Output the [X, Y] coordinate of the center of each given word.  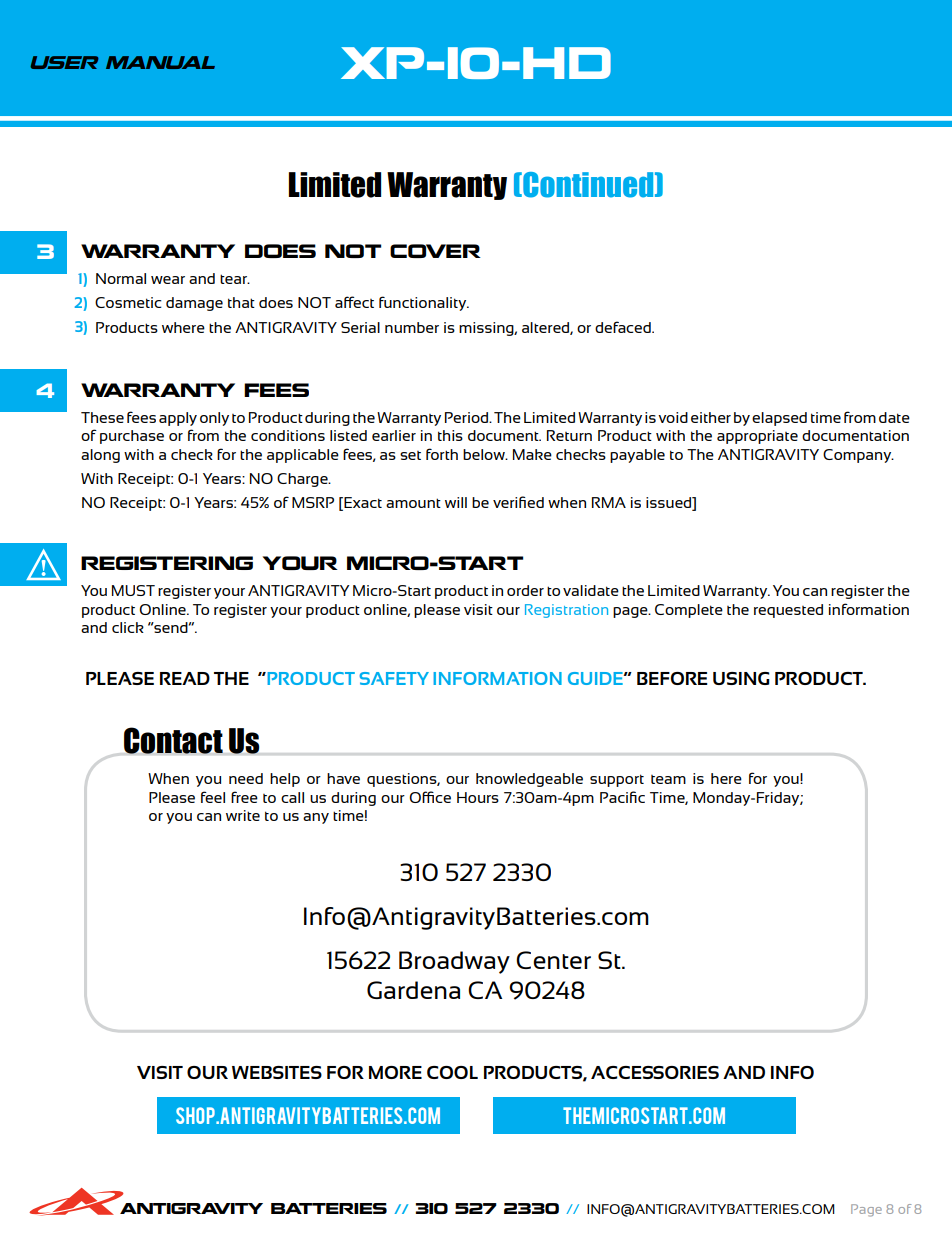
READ [185, 678]
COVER [435, 251]
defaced [624, 327]
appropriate [757, 437]
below [485, 454]
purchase [132, 437]
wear [168, 280]
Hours [478, 797]
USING [741, 678]
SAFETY [394, 678]
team [668, 779]
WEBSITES [277, 1072]
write [243, 815]
